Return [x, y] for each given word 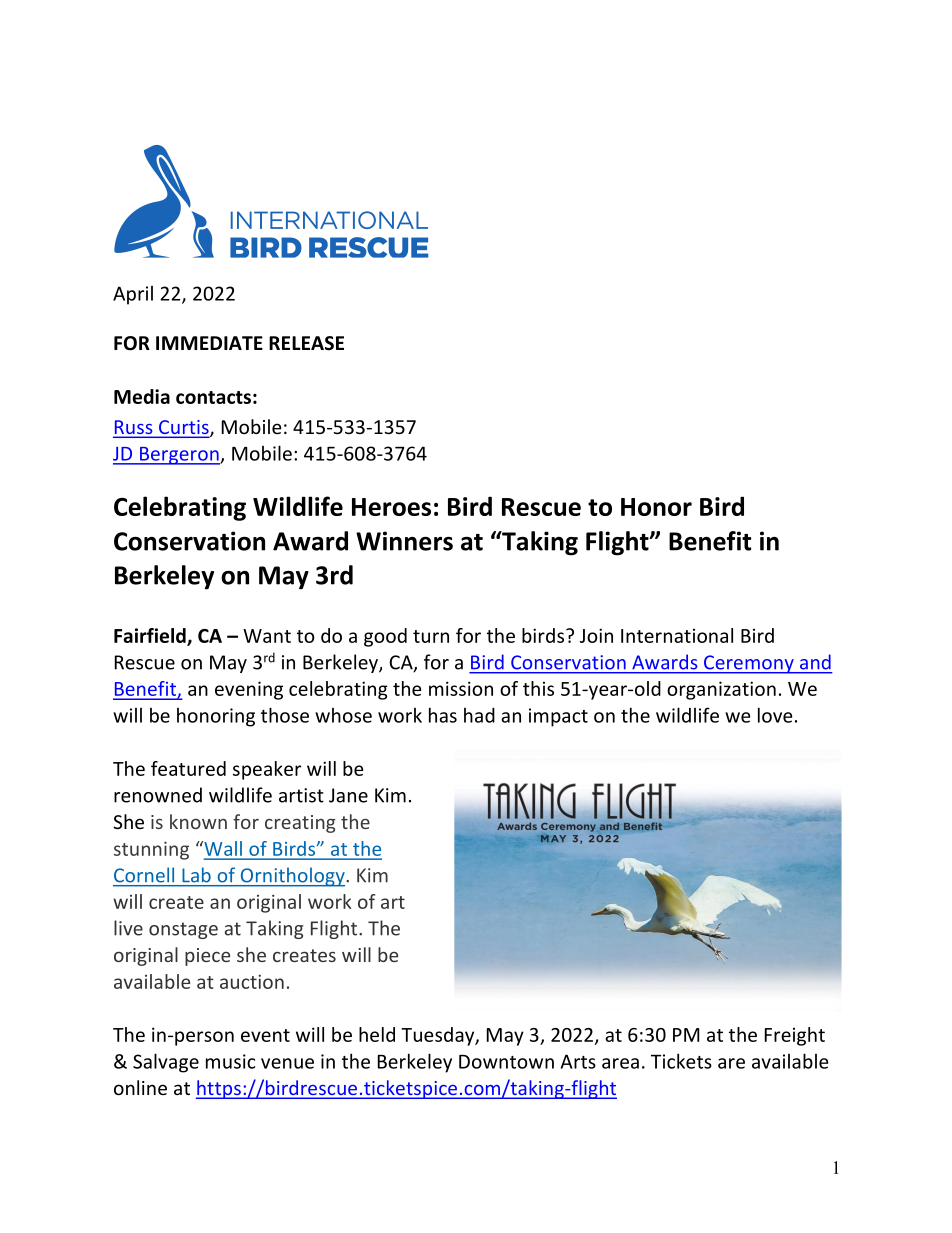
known [198, 821]
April [133, 295]
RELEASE [306, 343]
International [677, 635]
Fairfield [151, 637]
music [230, 1061]
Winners [404, 541]
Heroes [391, 507]
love [775, 715]
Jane [348, 795]
